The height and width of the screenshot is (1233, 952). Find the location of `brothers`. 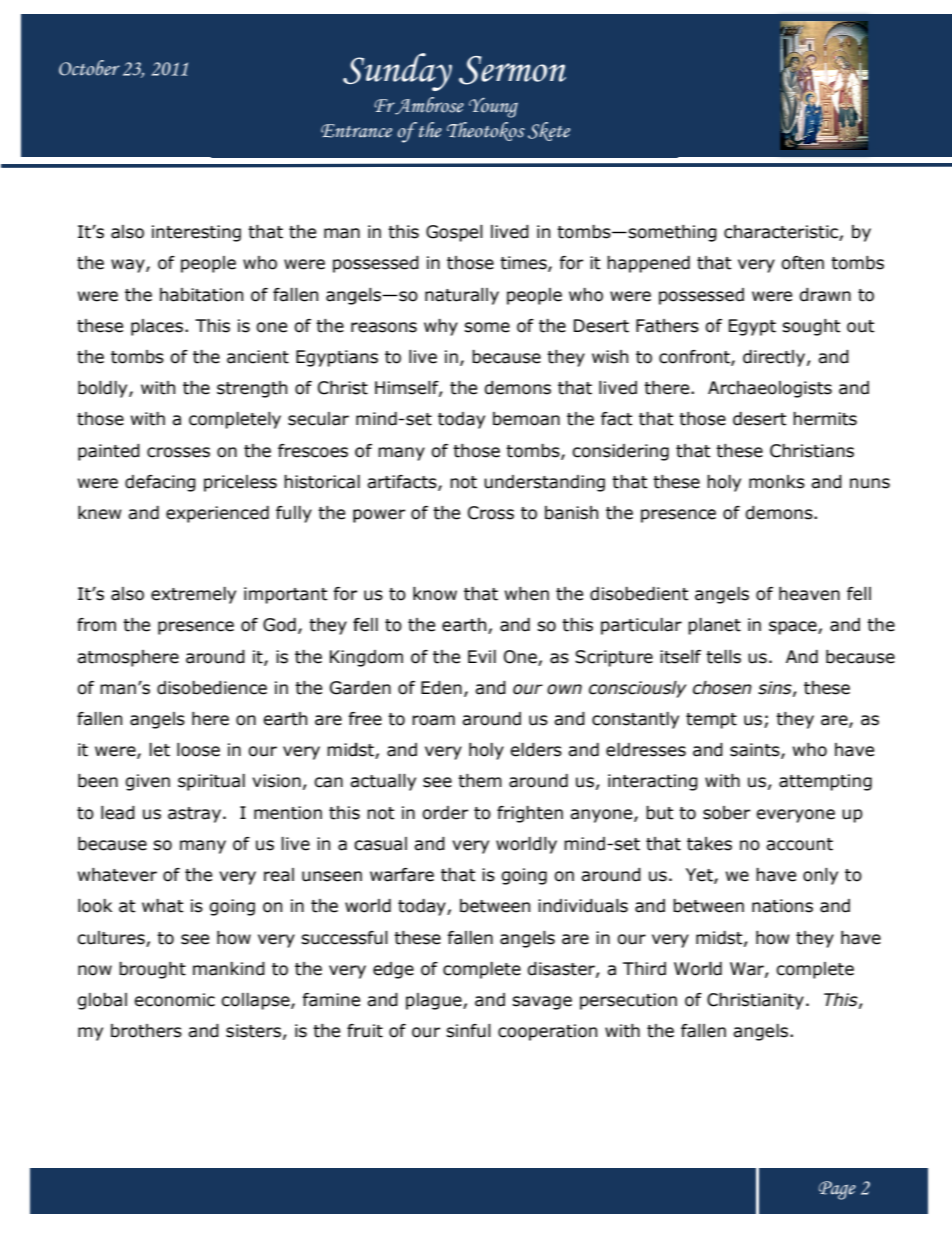

brothers is located at coordinates (146, 1031).
